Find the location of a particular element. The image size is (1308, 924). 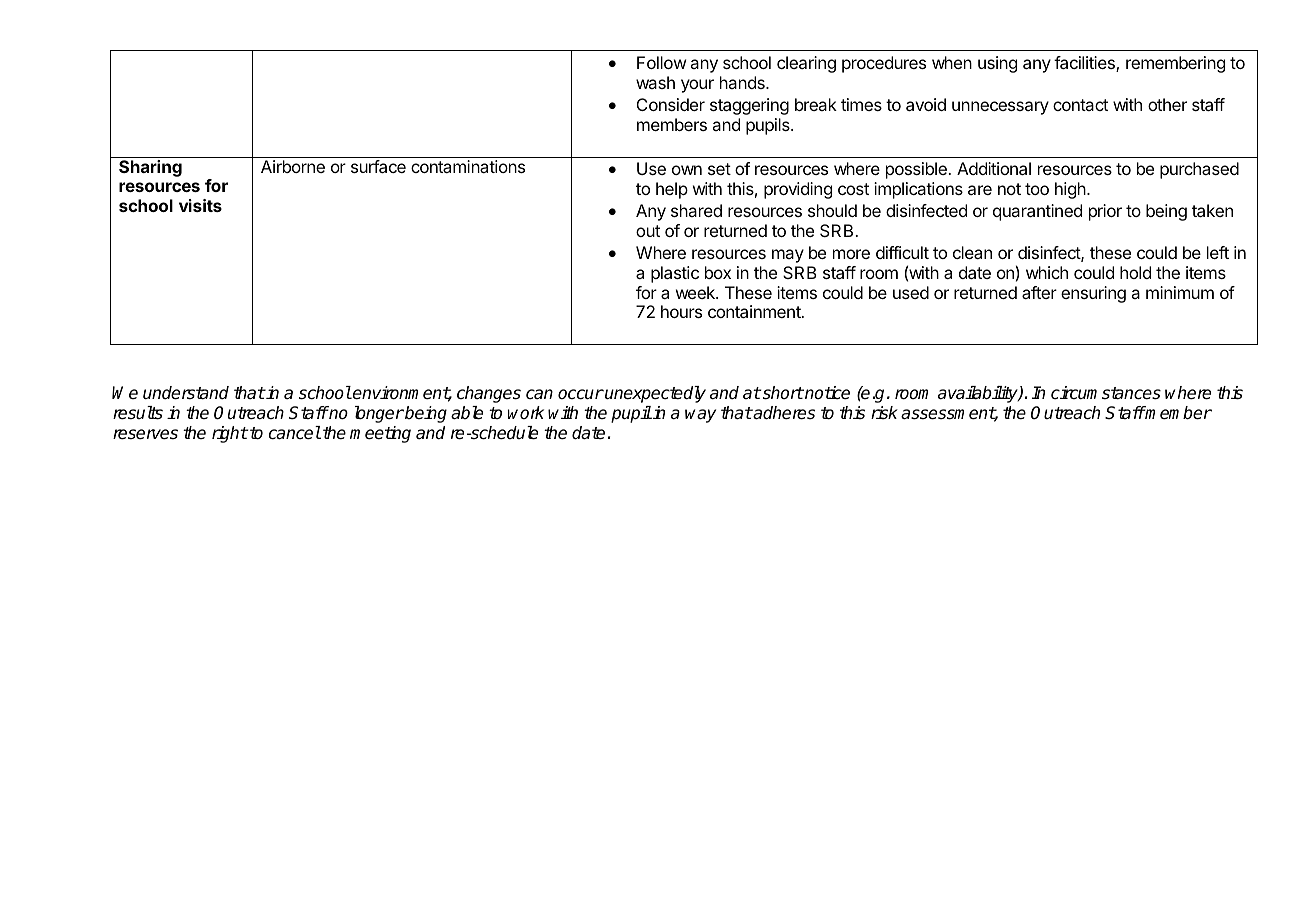

Follow is located at coordinates (661, 62).
